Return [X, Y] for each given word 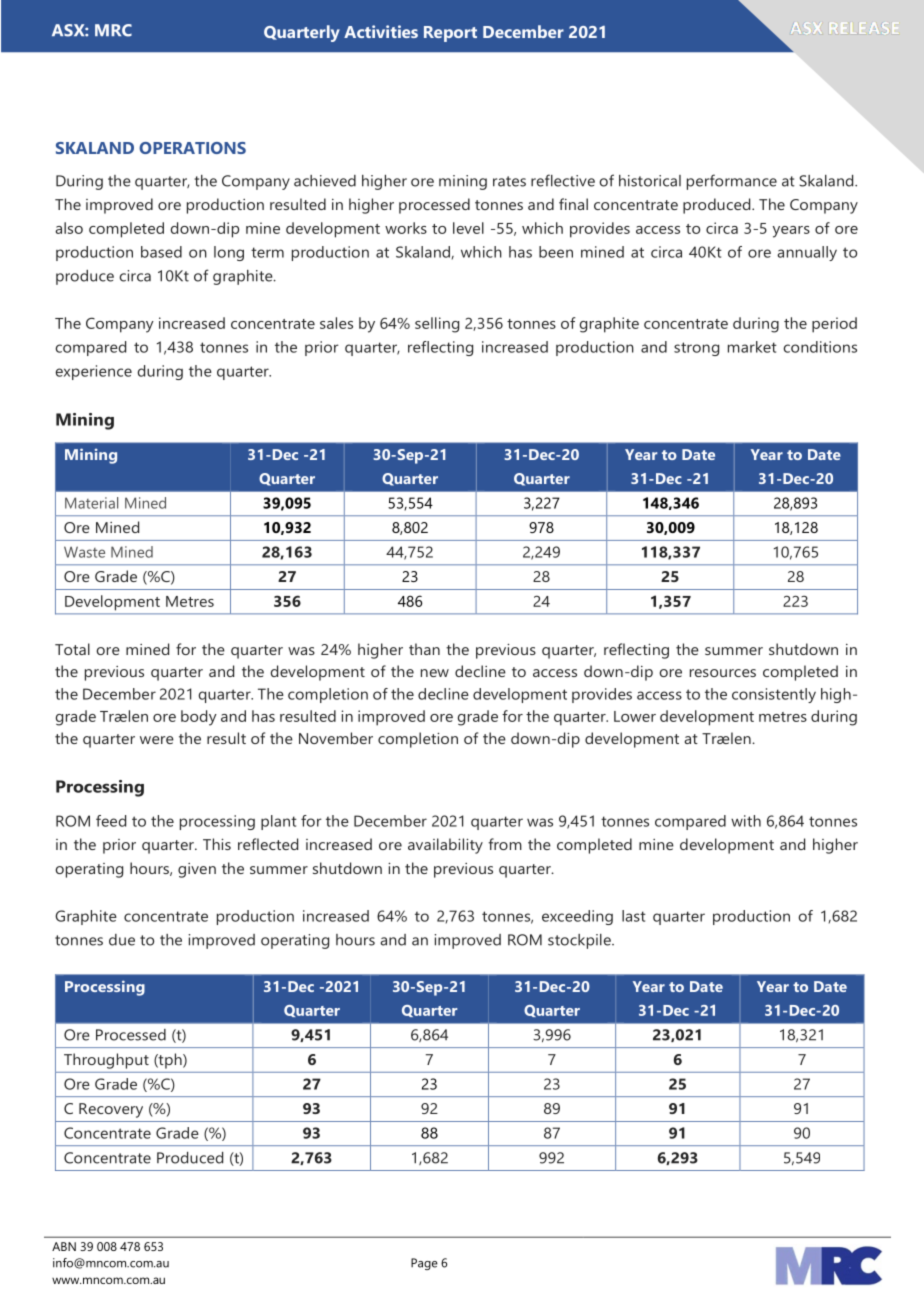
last [634, 916]
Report [450, 34]
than [424, 649]
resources [723, 673]
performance [732, 182]
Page [424, 1264]
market [752, 347]
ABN [64, 1246]
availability [445, 846]
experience [93, 372]
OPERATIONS [192, 148]
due [122, 940]
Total [72, 649]
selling [437, 325]
